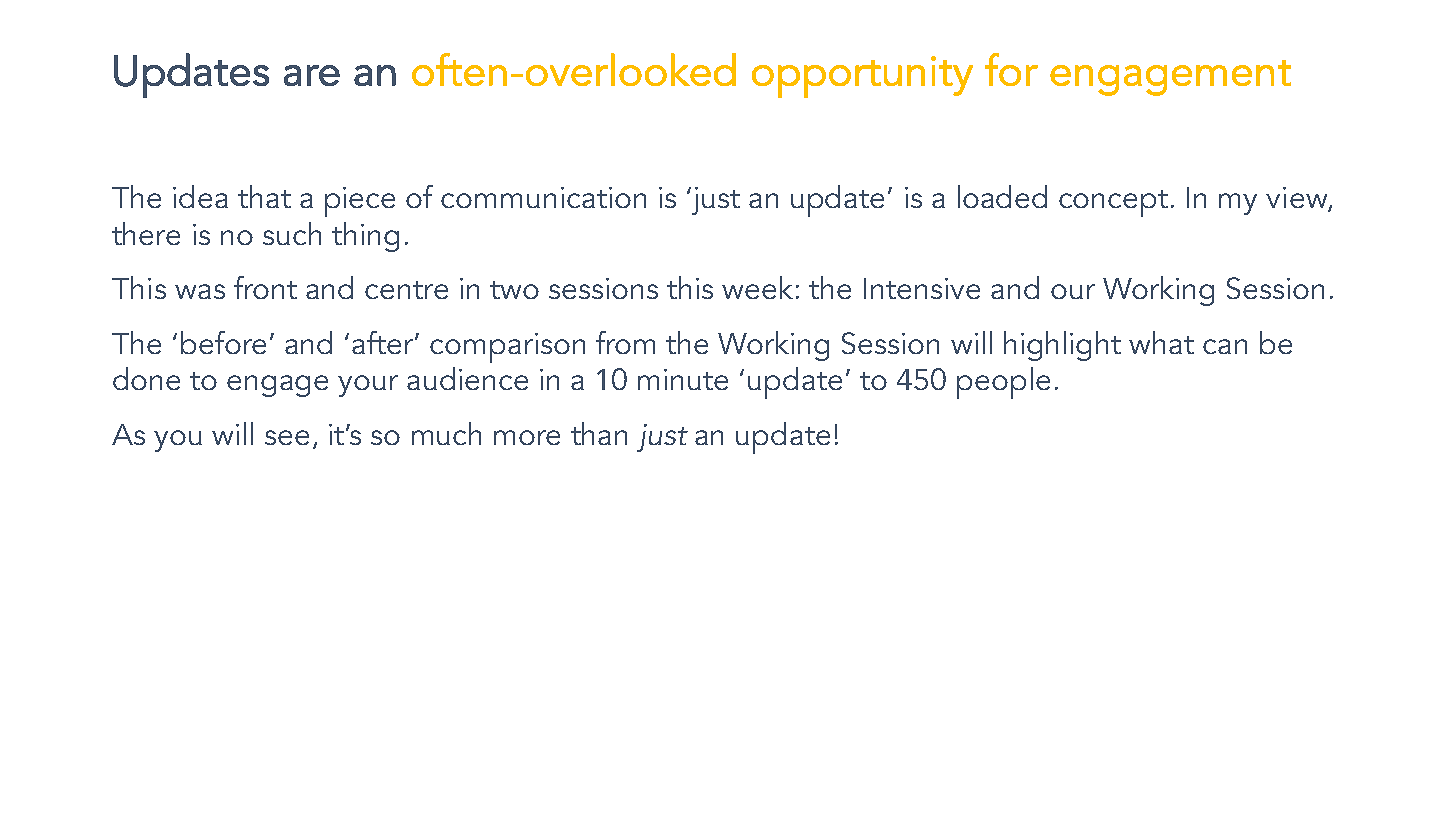  I want to click on loaded, so click(1002, 196).
